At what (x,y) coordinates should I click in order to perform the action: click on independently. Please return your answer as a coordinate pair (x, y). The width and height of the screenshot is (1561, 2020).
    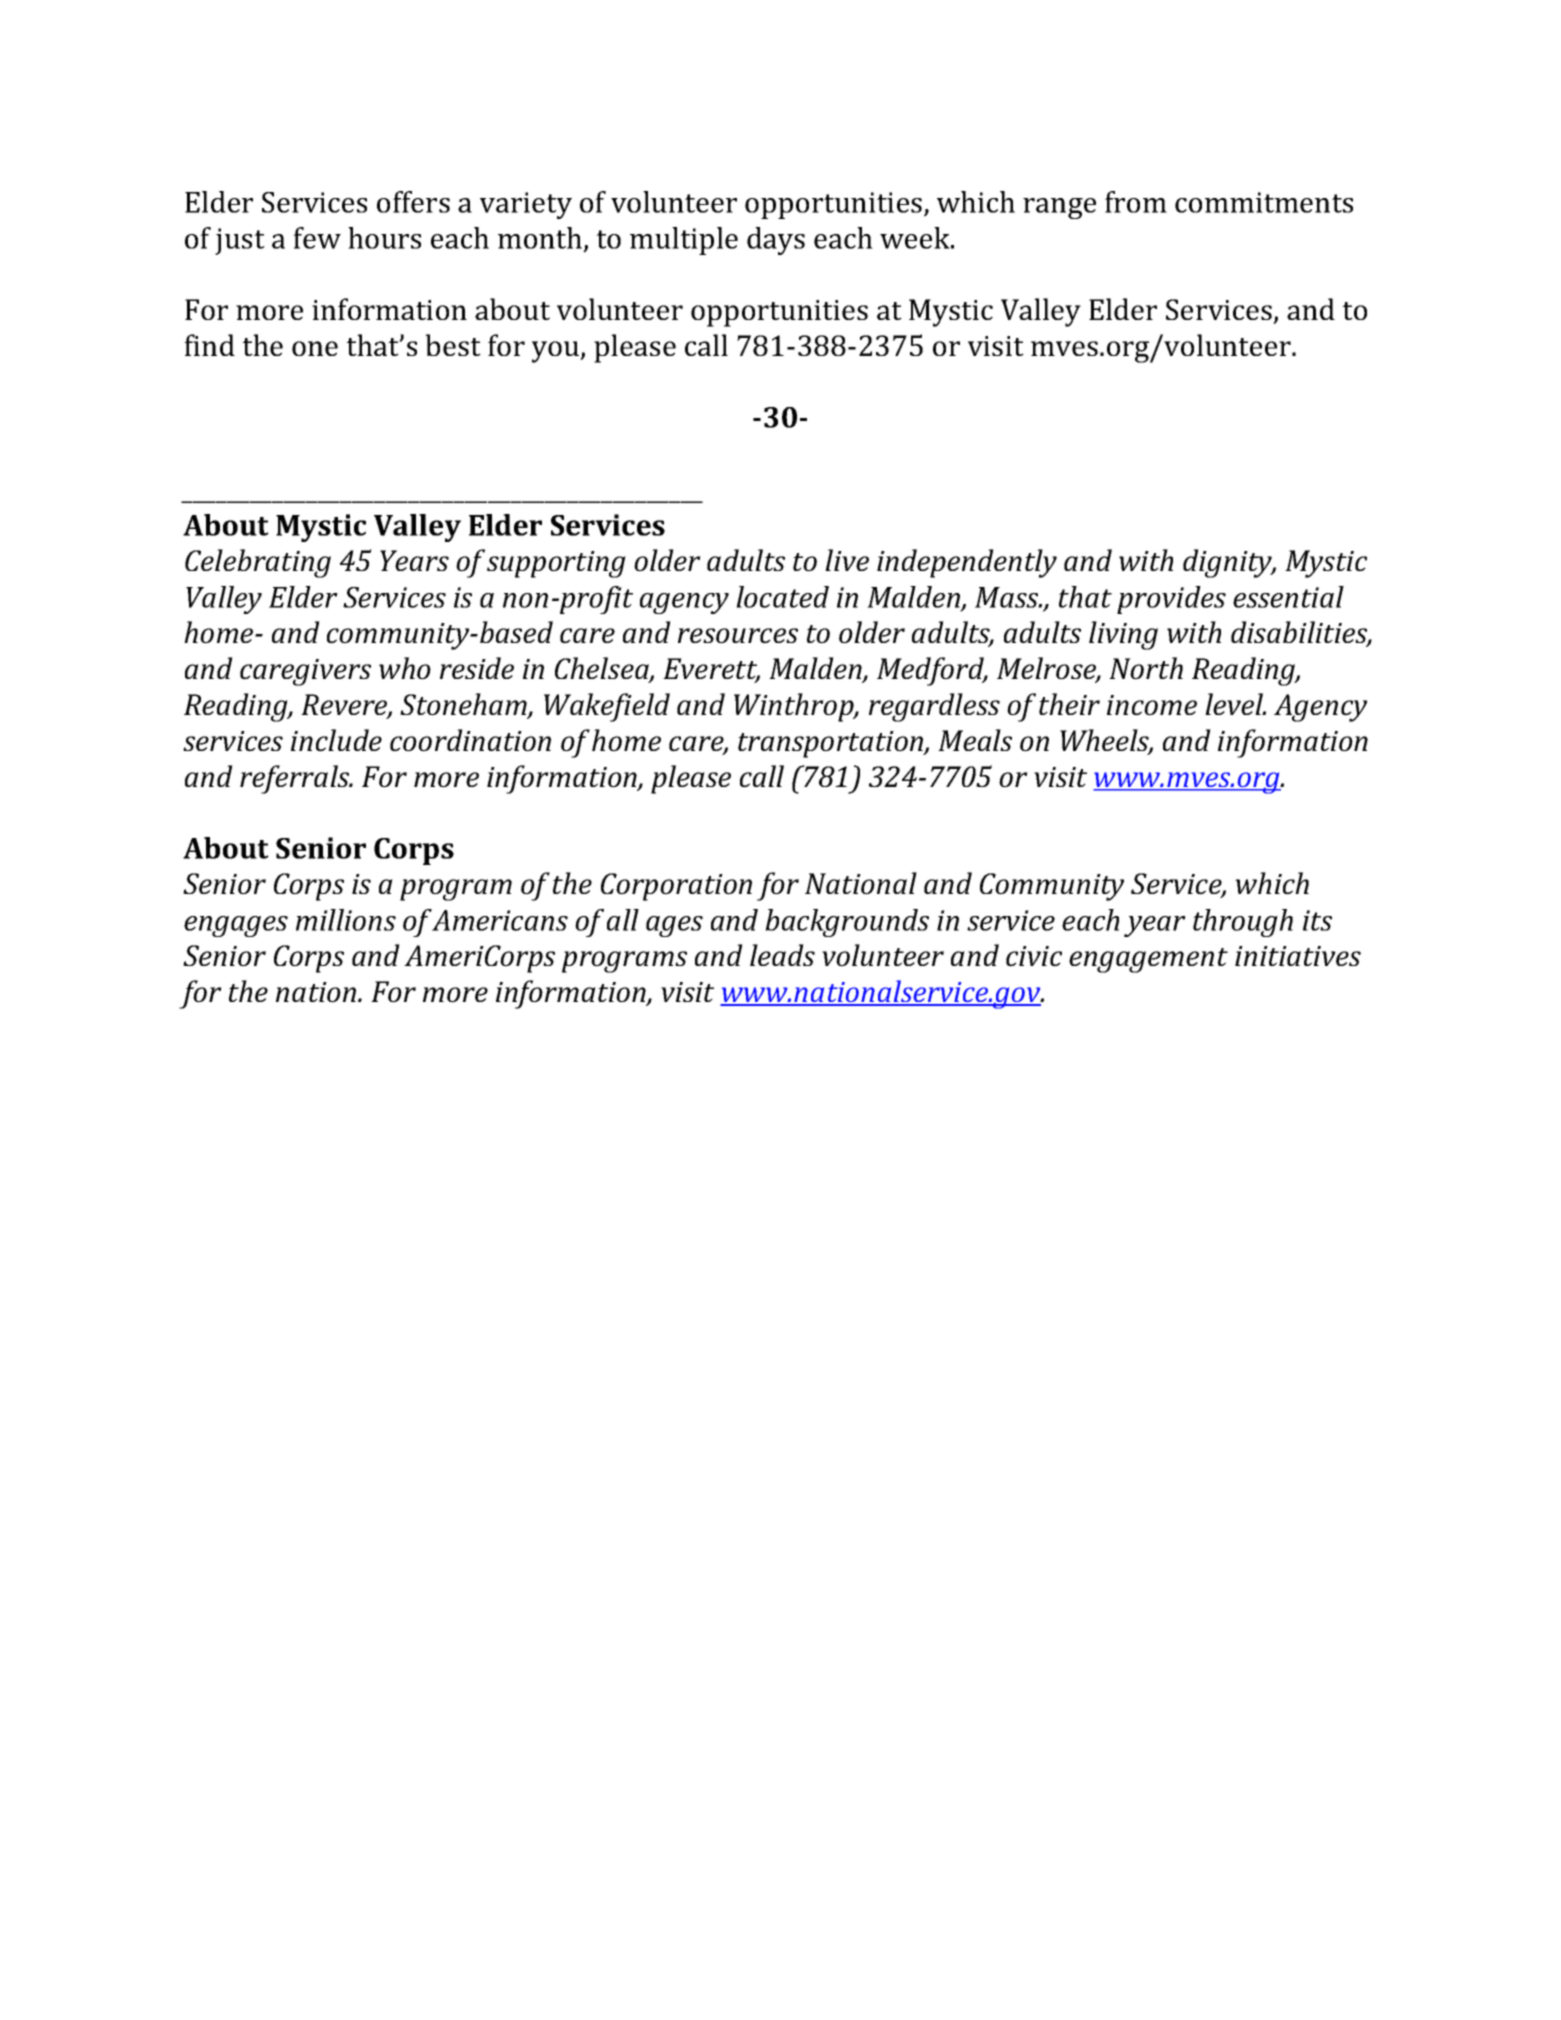
    Looking at the image, I should click on (967, 563).
